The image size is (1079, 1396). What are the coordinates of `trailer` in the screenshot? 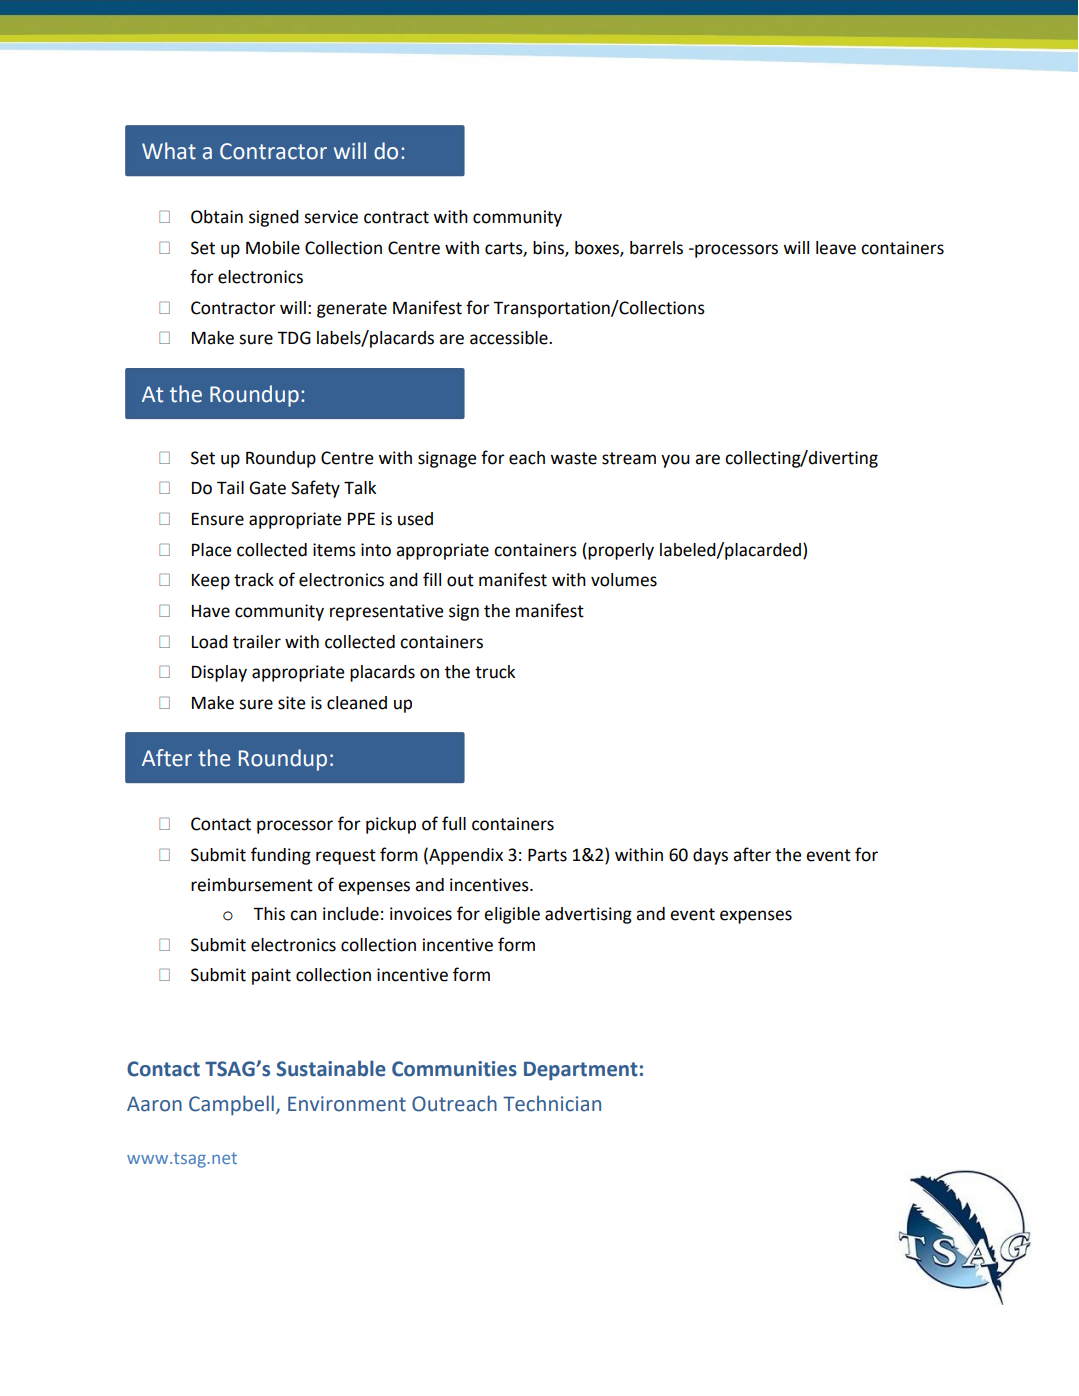 It's located at (257, 642).
